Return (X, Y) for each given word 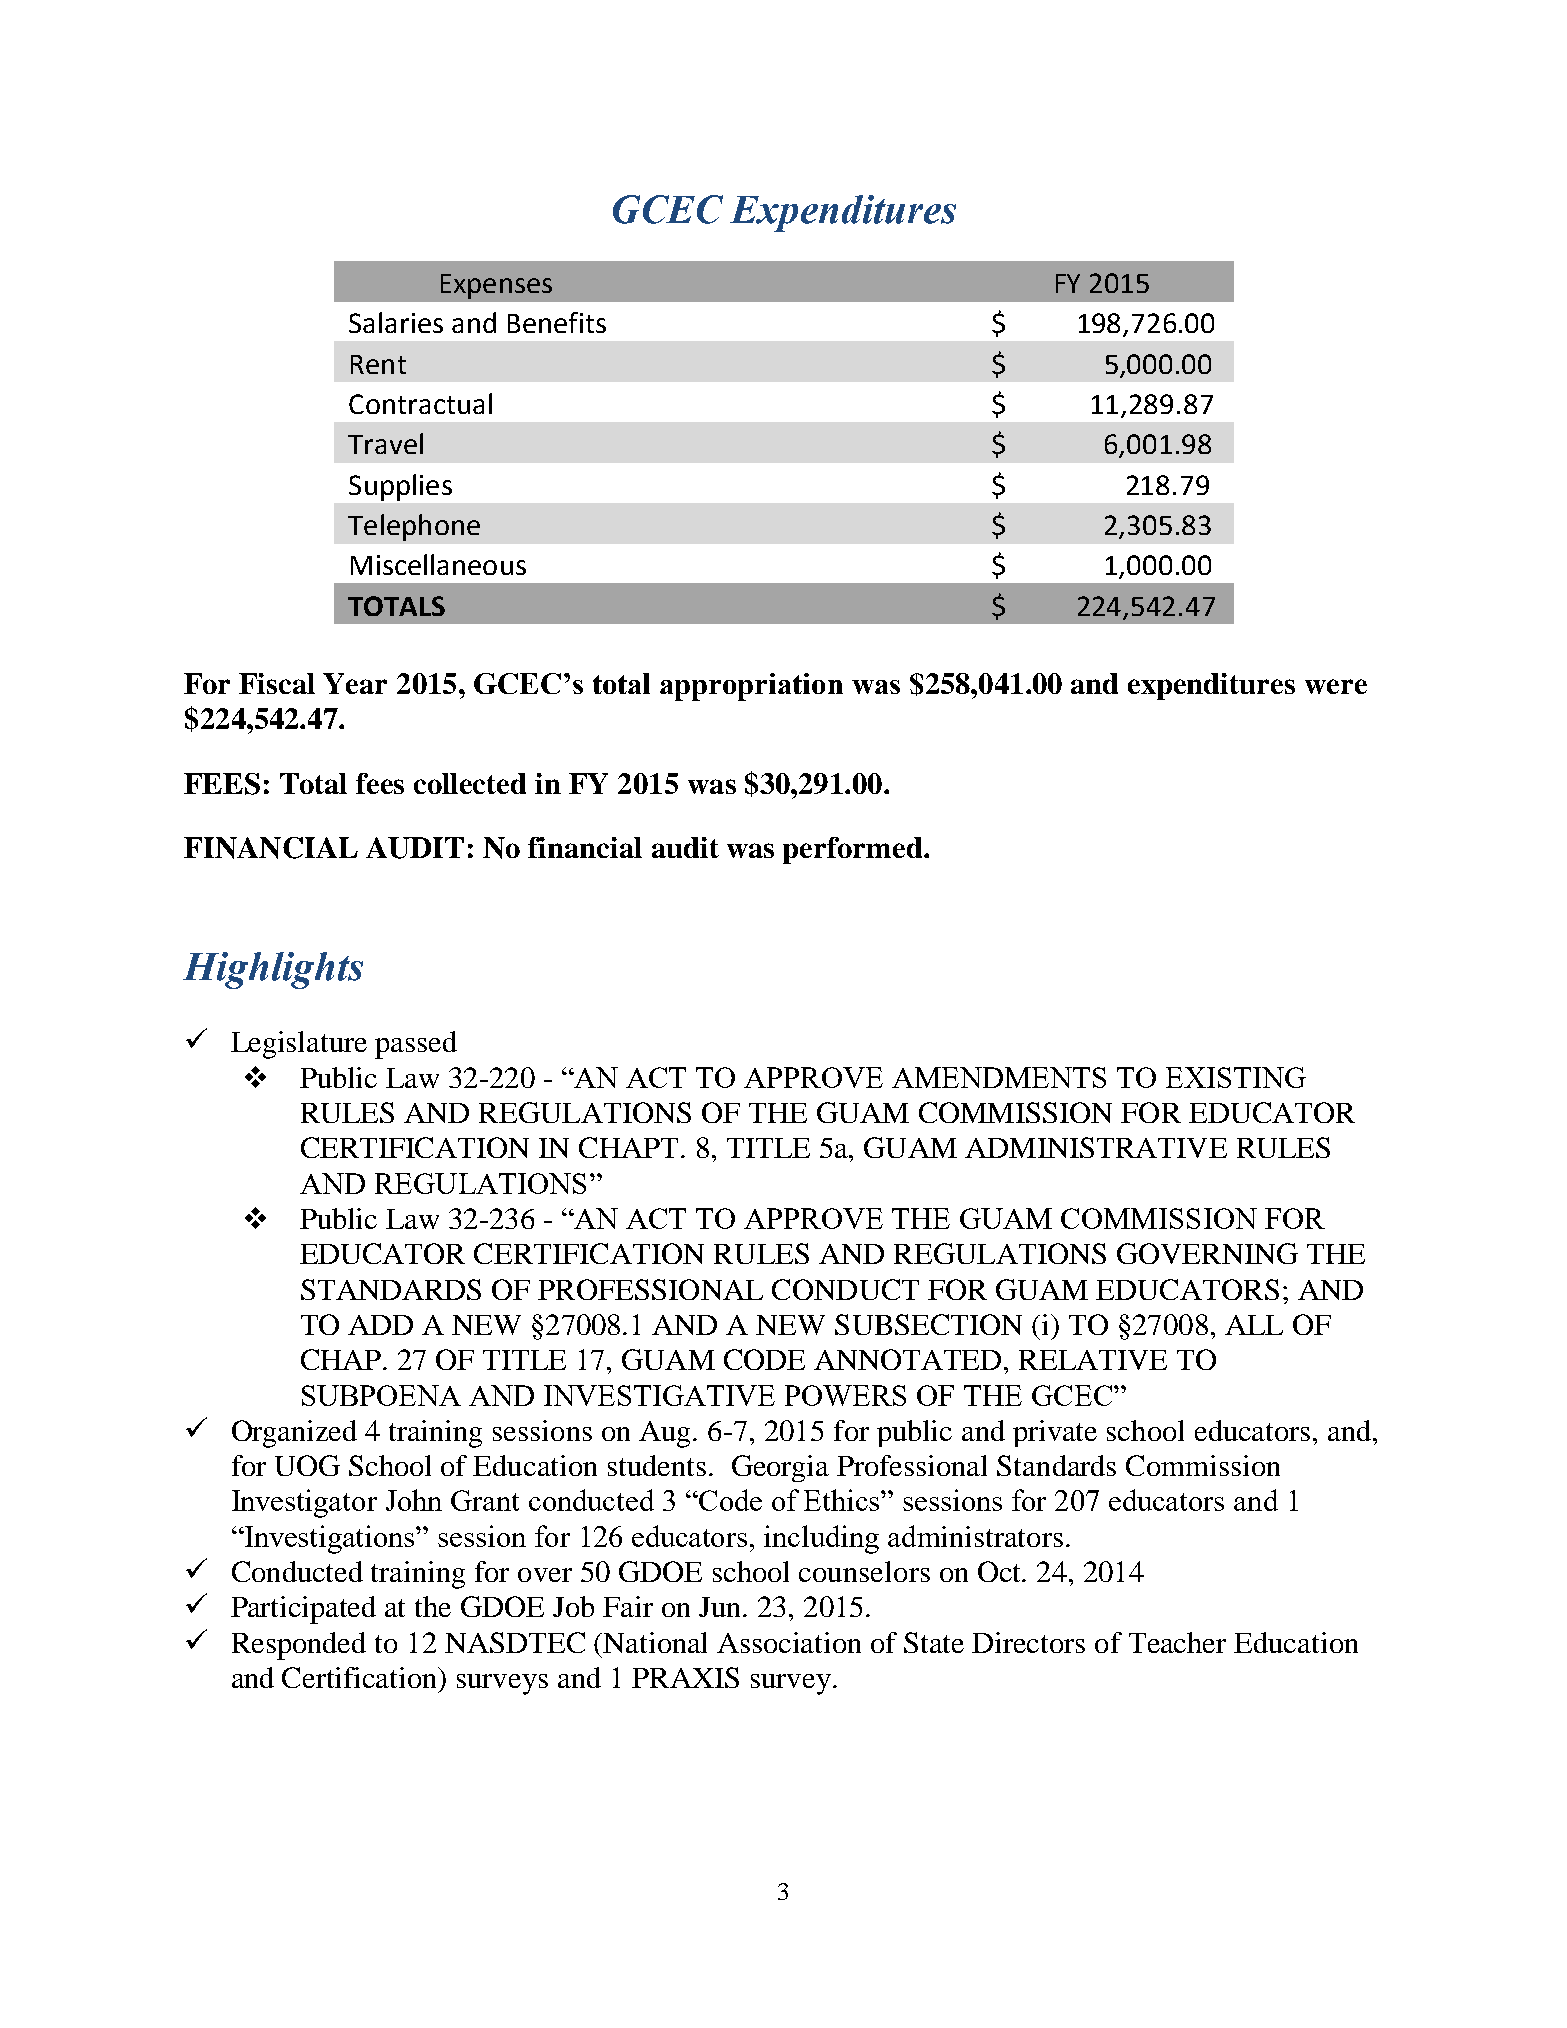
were (1336, 686)
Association (789, 1642)
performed (854, 850)
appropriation (751, 687)
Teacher (1177, 1642)
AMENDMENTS (999, 1077)
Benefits (557, 322)
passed (416, 1045)
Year (355, 683)
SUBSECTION (928, 1324)
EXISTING (1236, 1077)
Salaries (396, 322)
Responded (299, 1646)
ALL (1254, 1325)
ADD (380, 1325)
